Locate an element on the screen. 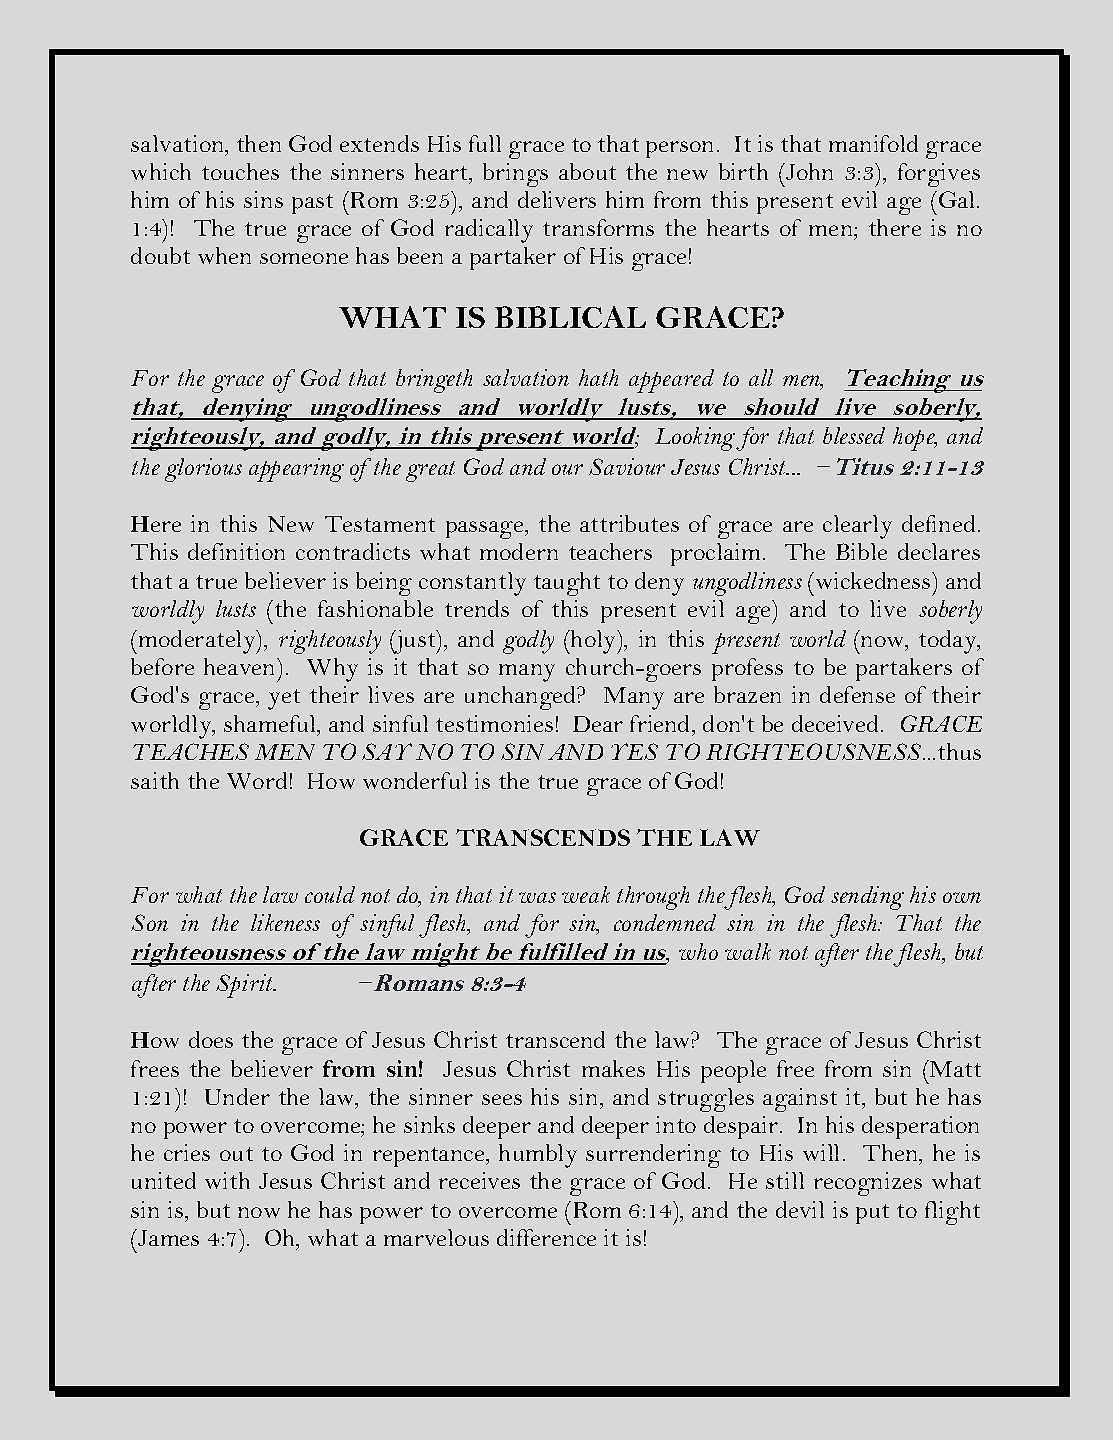  about is located at coordinates (587, 171).
